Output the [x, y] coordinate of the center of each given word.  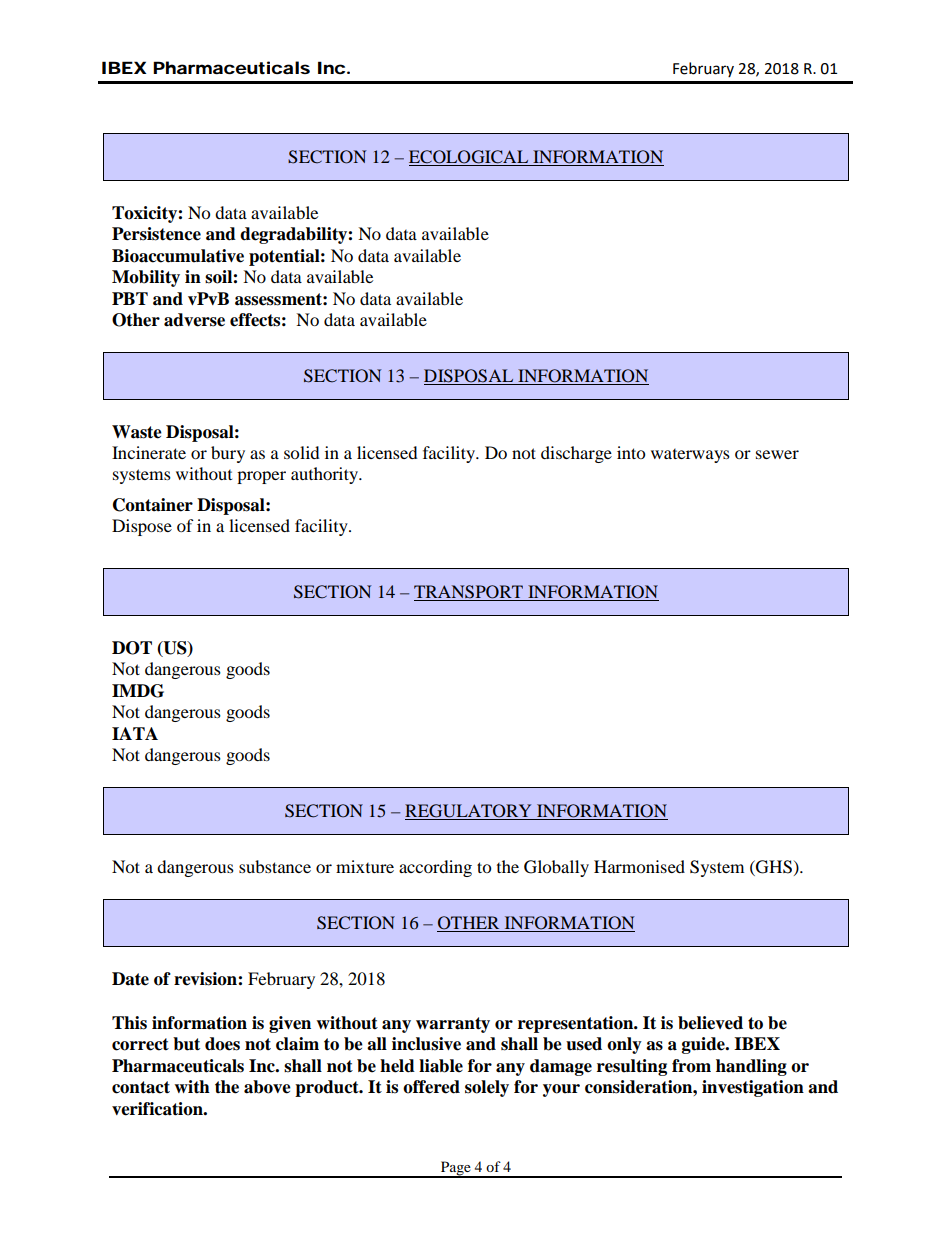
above [267, 1087]
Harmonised [639, 866]
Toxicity [145, 214]
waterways [690, 456]
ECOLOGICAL [470, 158]
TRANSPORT [469, 593]
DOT [132, 648]
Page [455, 1169]
